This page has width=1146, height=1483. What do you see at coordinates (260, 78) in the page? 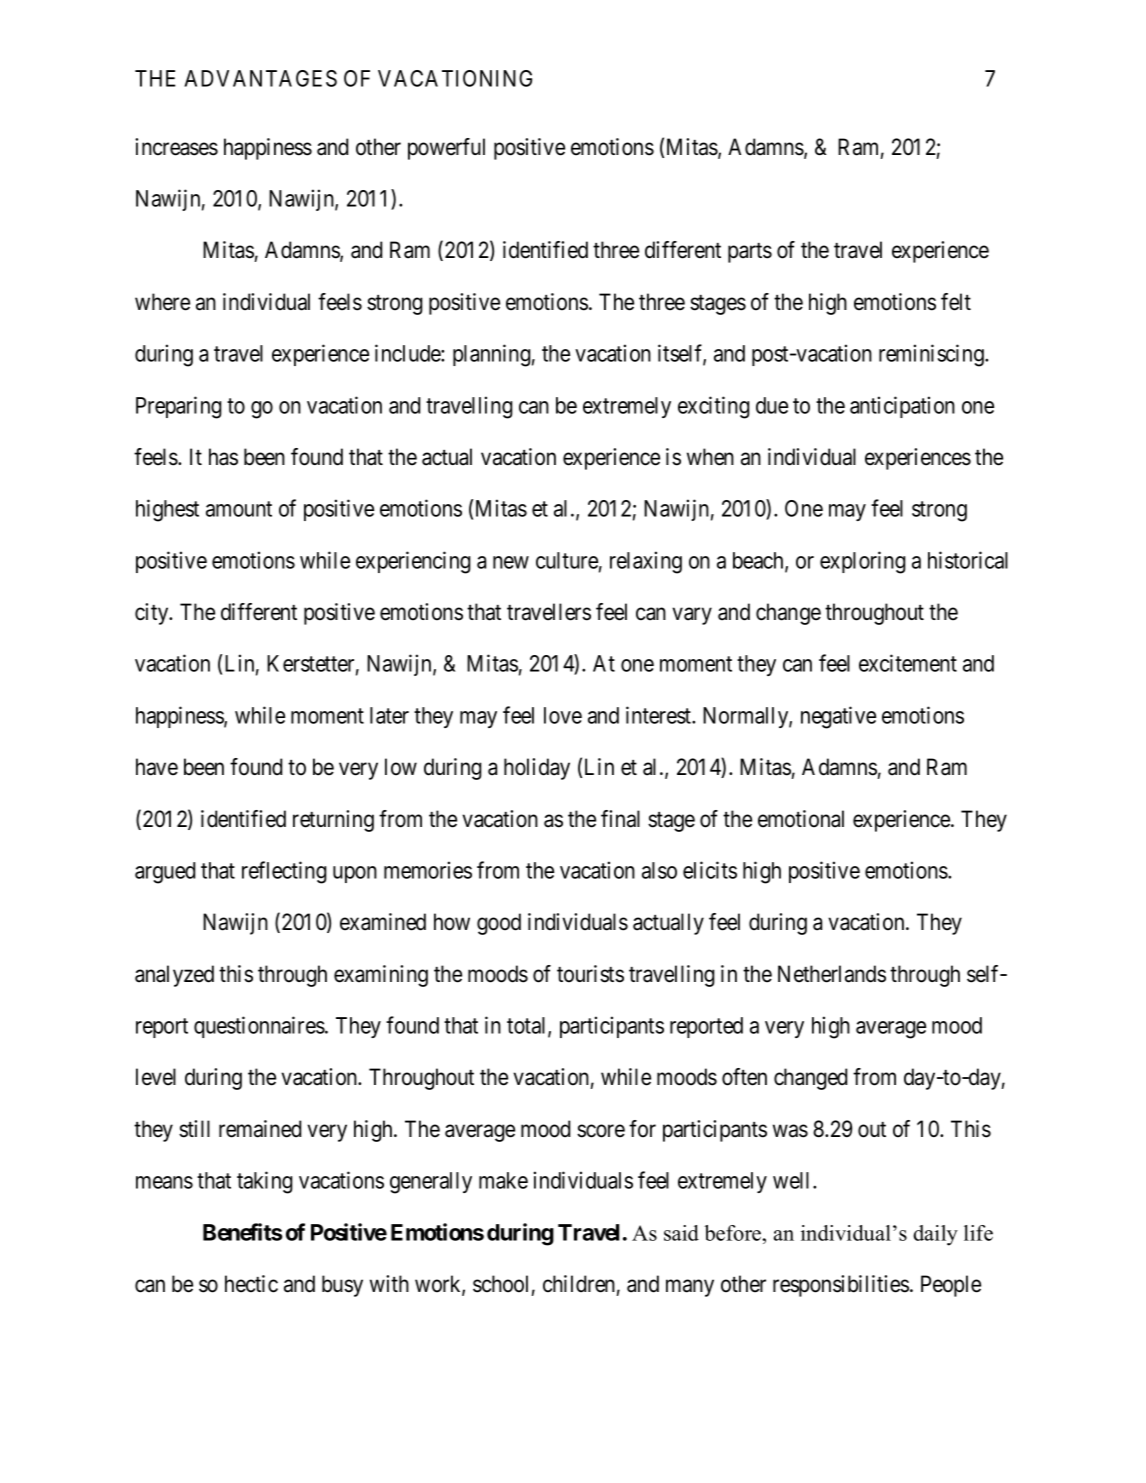
I see `ADVANTAGES` at bounding box center [260, 78].
